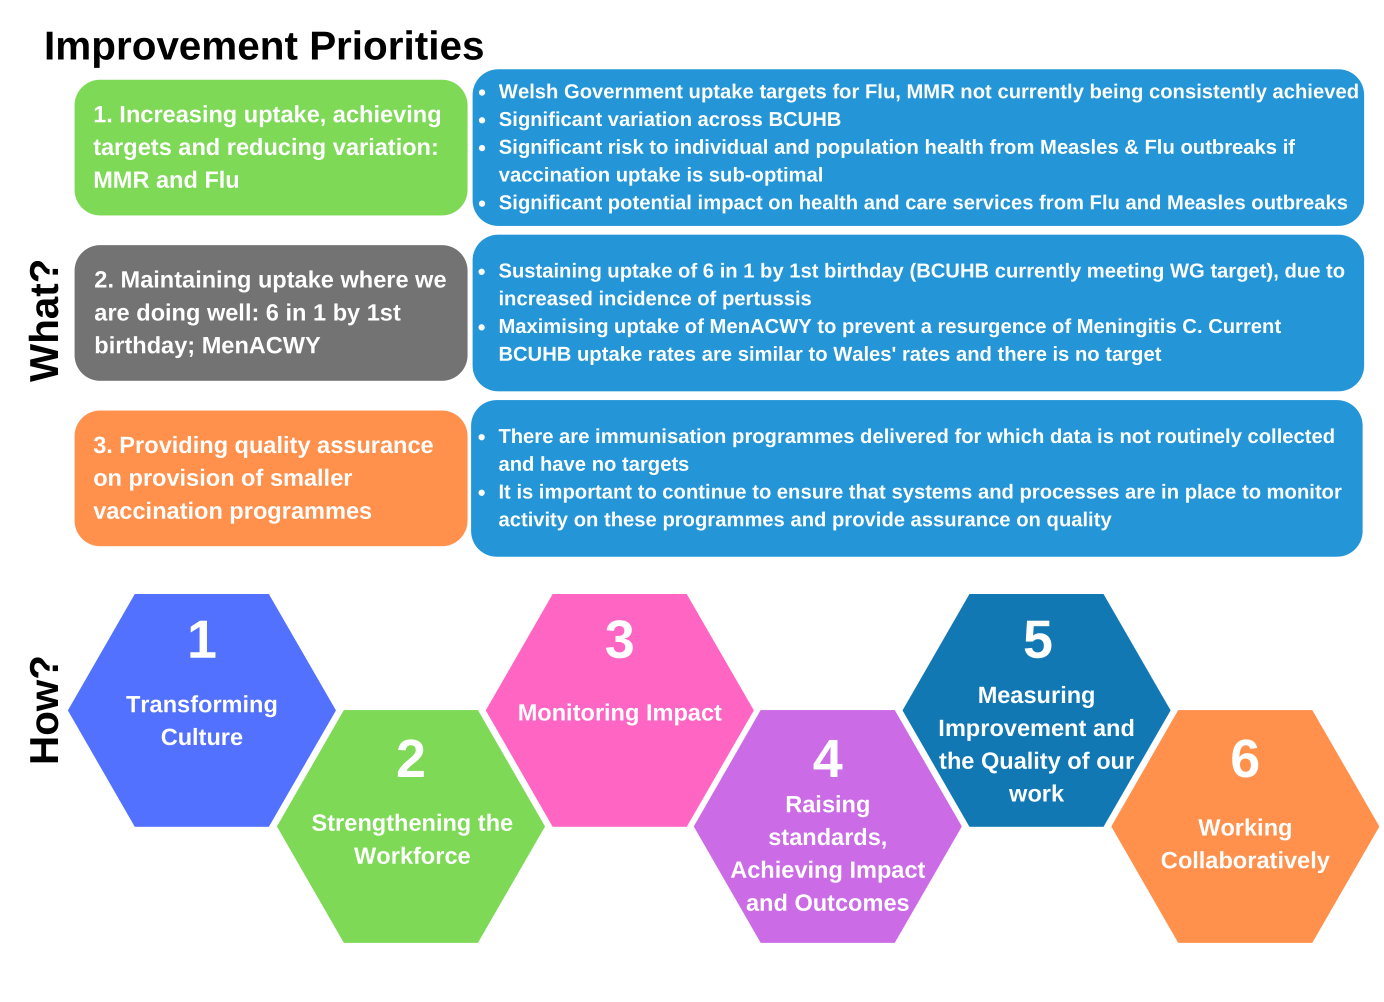 This screenshot has width=1384, height=1002. I want to click on smaller, so click(311, 477).
